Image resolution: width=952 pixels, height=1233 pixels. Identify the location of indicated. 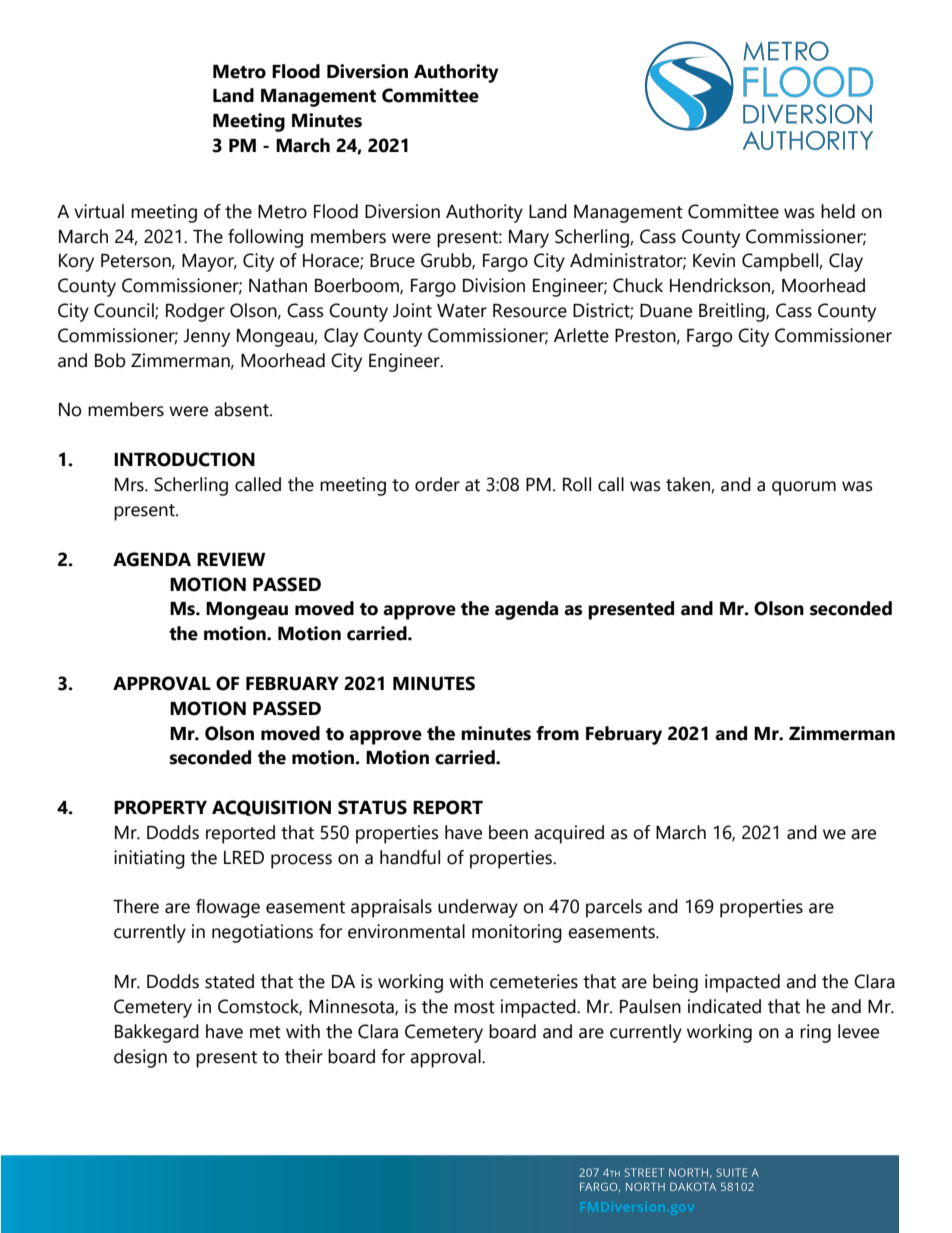
(724, 1006).
